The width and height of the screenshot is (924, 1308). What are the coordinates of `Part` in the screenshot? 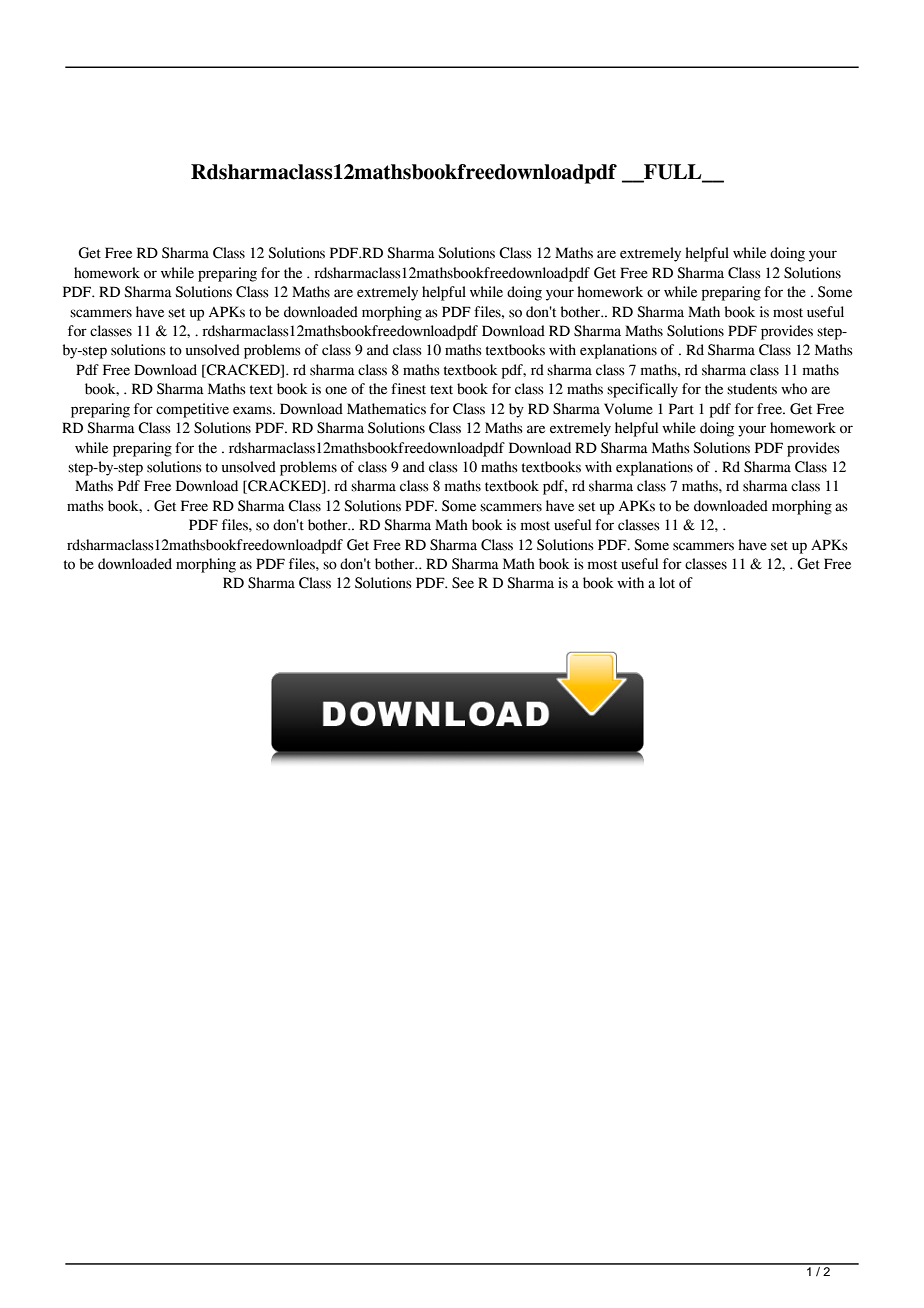 It's located at (681, 409).
